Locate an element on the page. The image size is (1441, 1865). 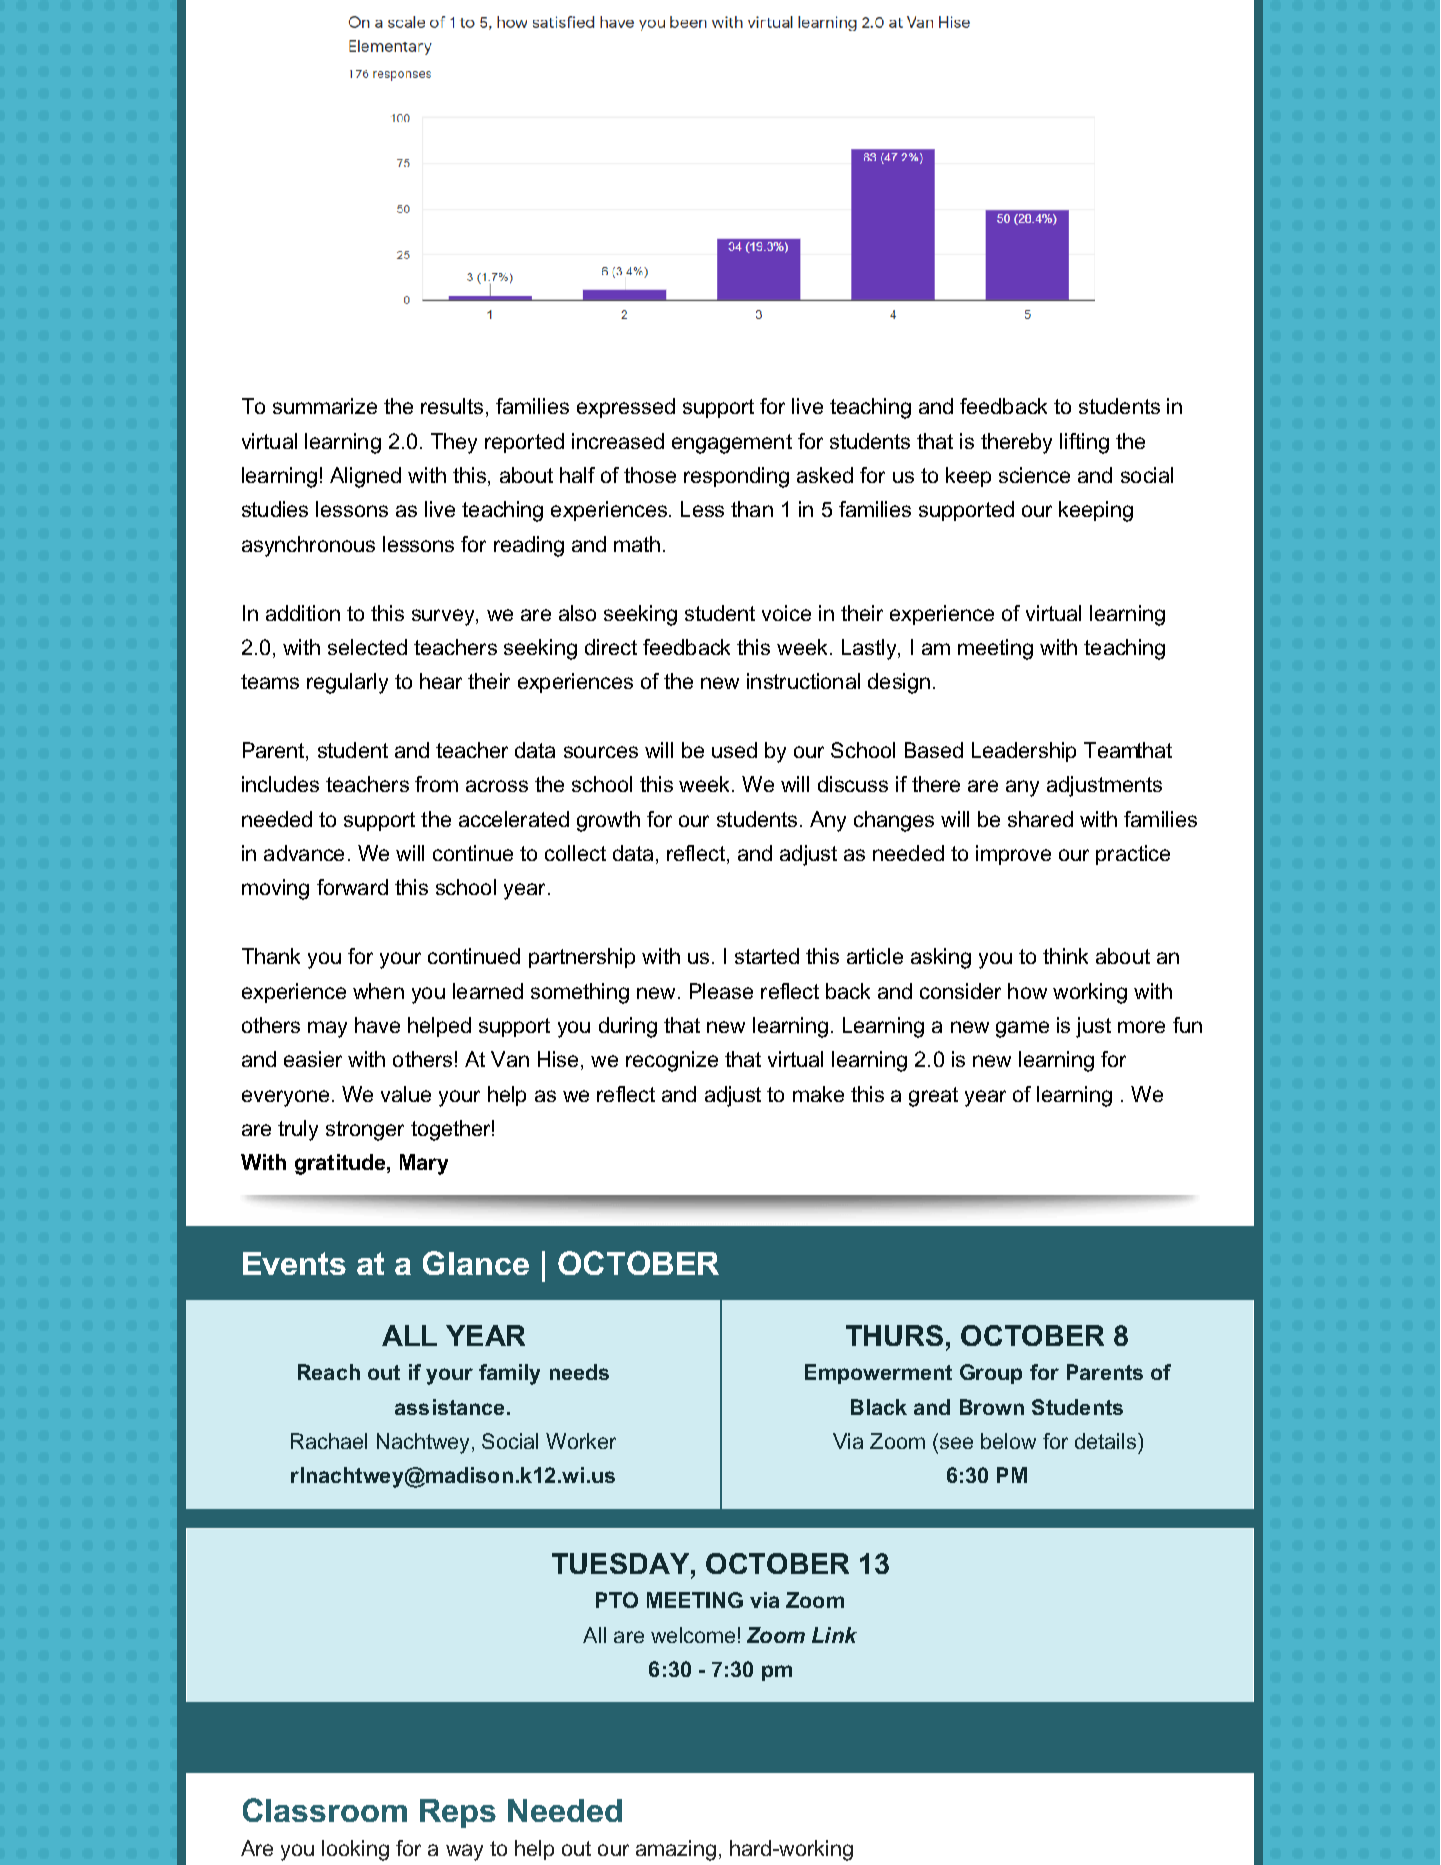
think is located at coordinates (1065, 956).
